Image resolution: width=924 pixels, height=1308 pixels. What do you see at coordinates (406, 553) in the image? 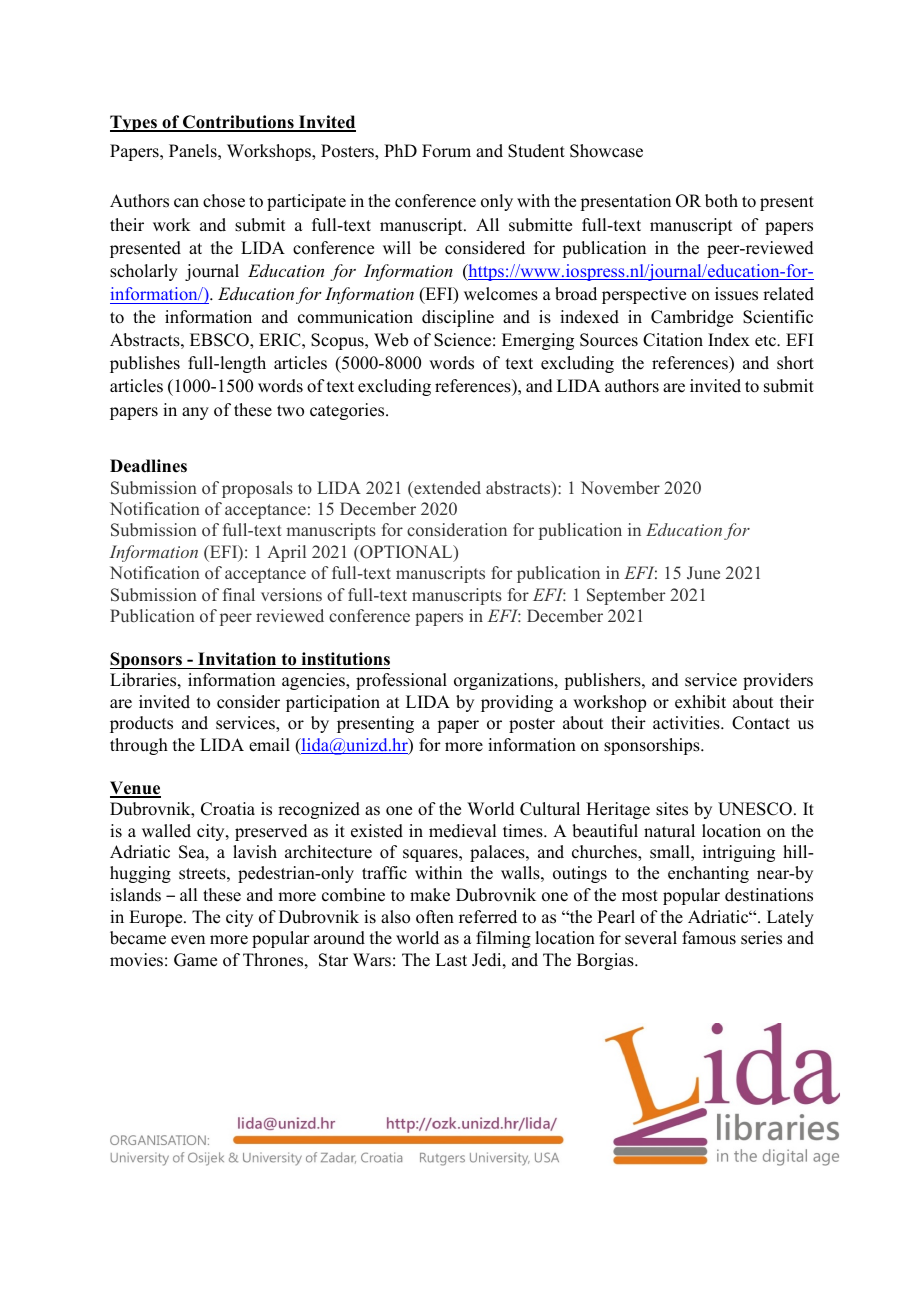
I see `OPTIONAL` at bounding box center [406, 553].
